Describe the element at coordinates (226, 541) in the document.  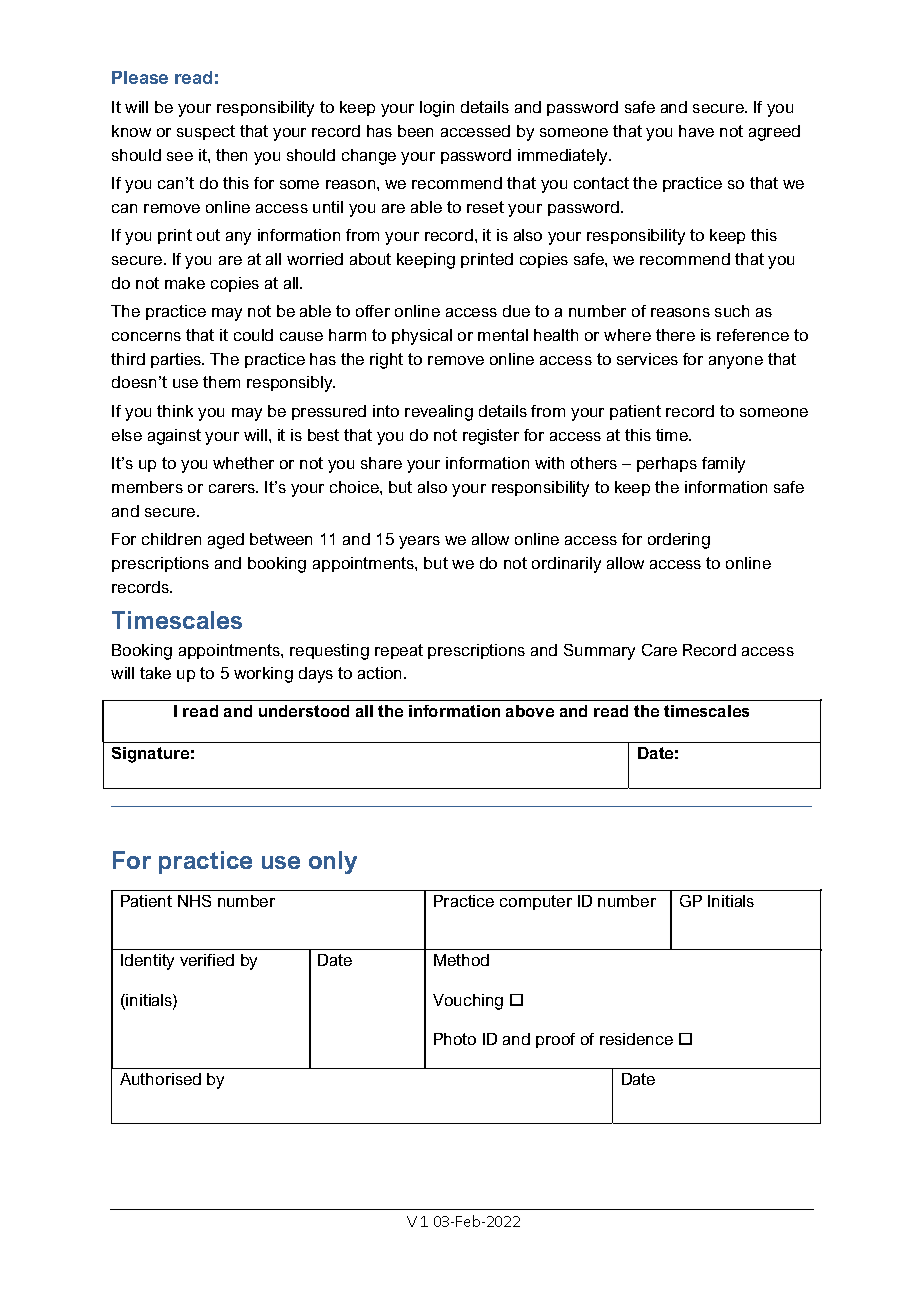
I see `aged` at that location.
